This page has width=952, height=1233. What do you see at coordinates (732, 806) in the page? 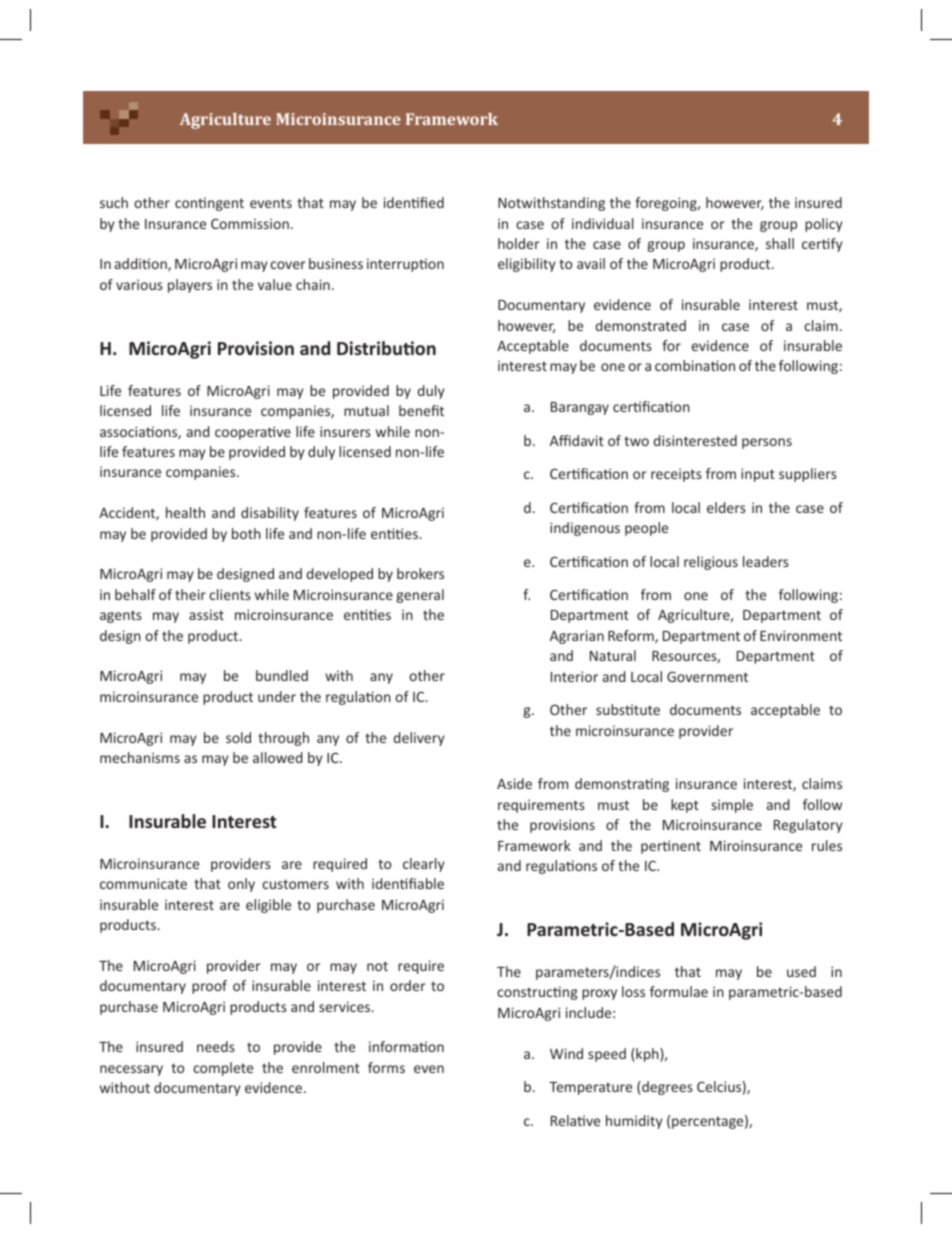
I see `simple` at bounding box center [732, 806].
